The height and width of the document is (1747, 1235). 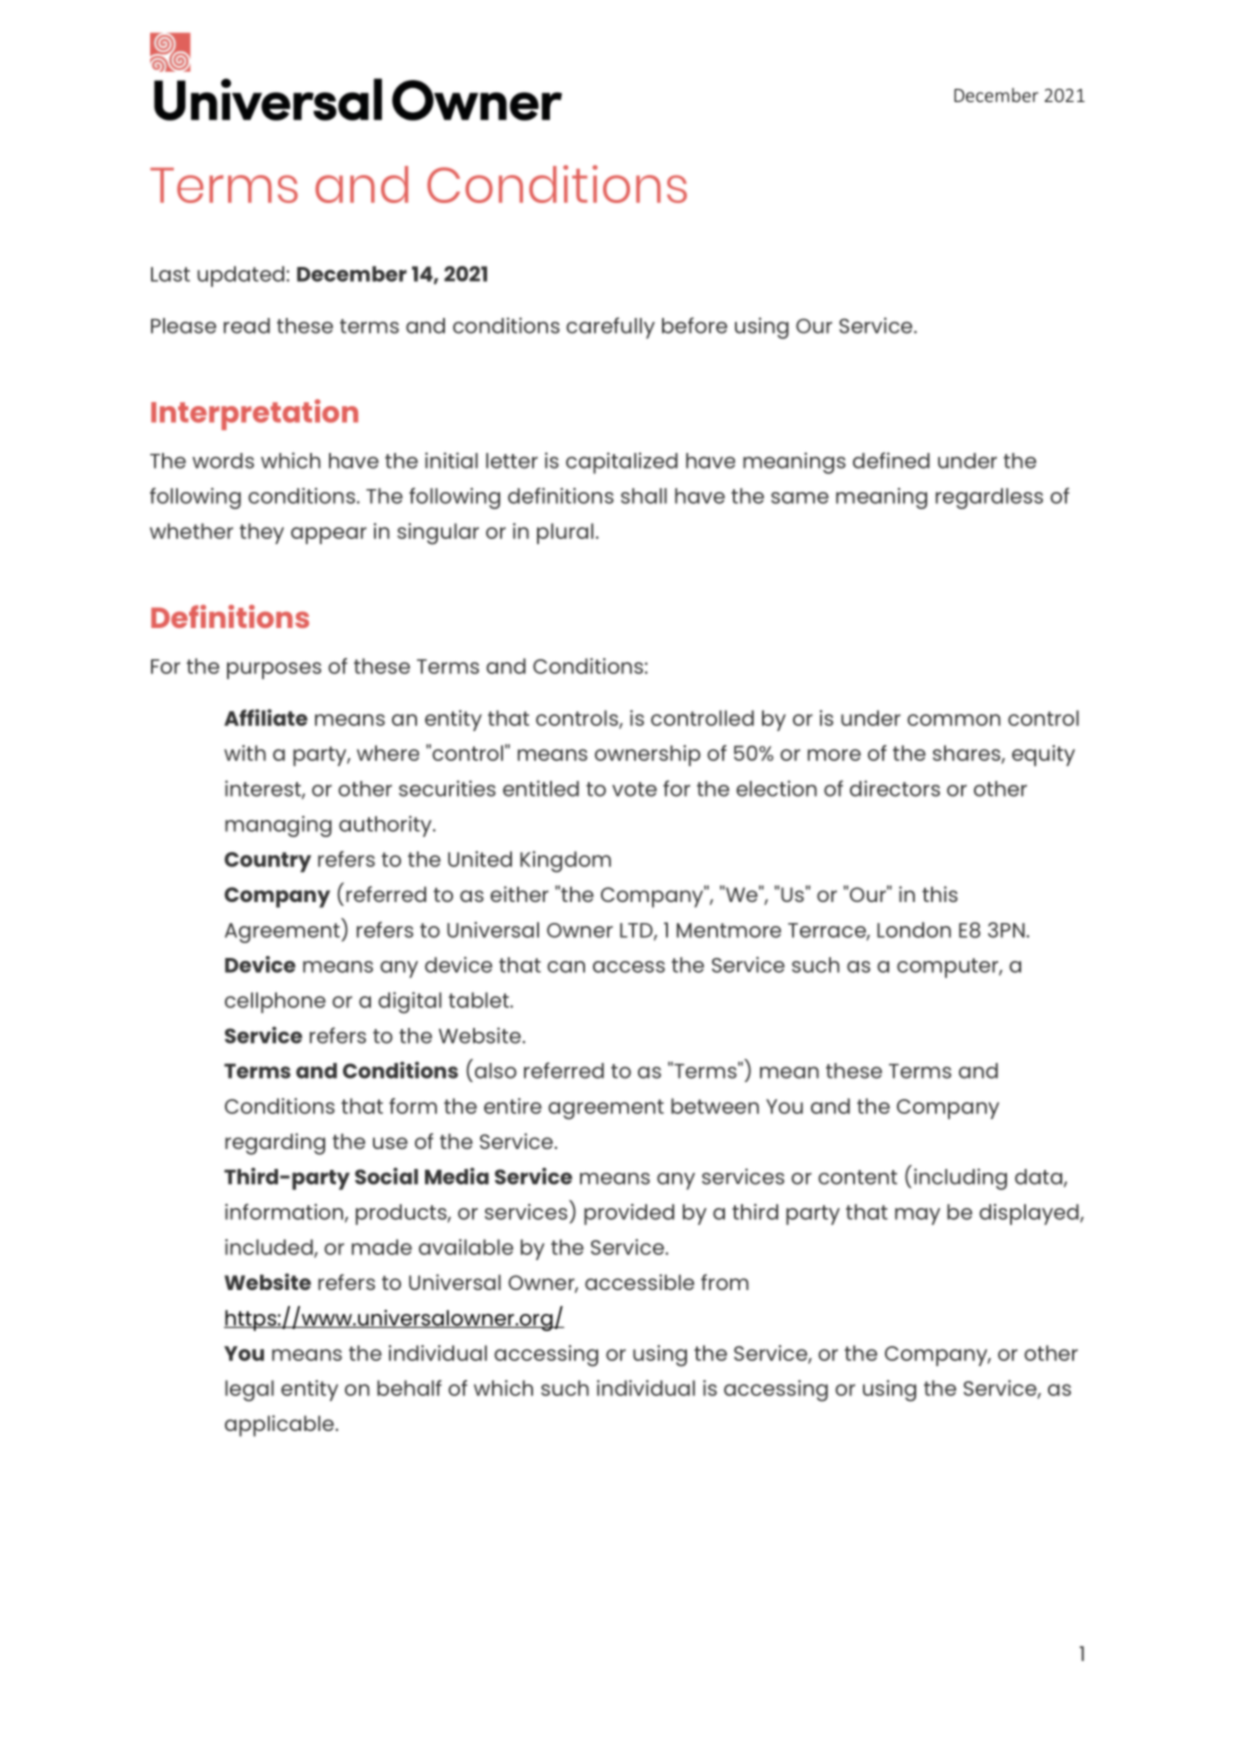 What do you see at coordinates (610, 328) in the document?
I see `carefully` at bounding box center [610, 328].
